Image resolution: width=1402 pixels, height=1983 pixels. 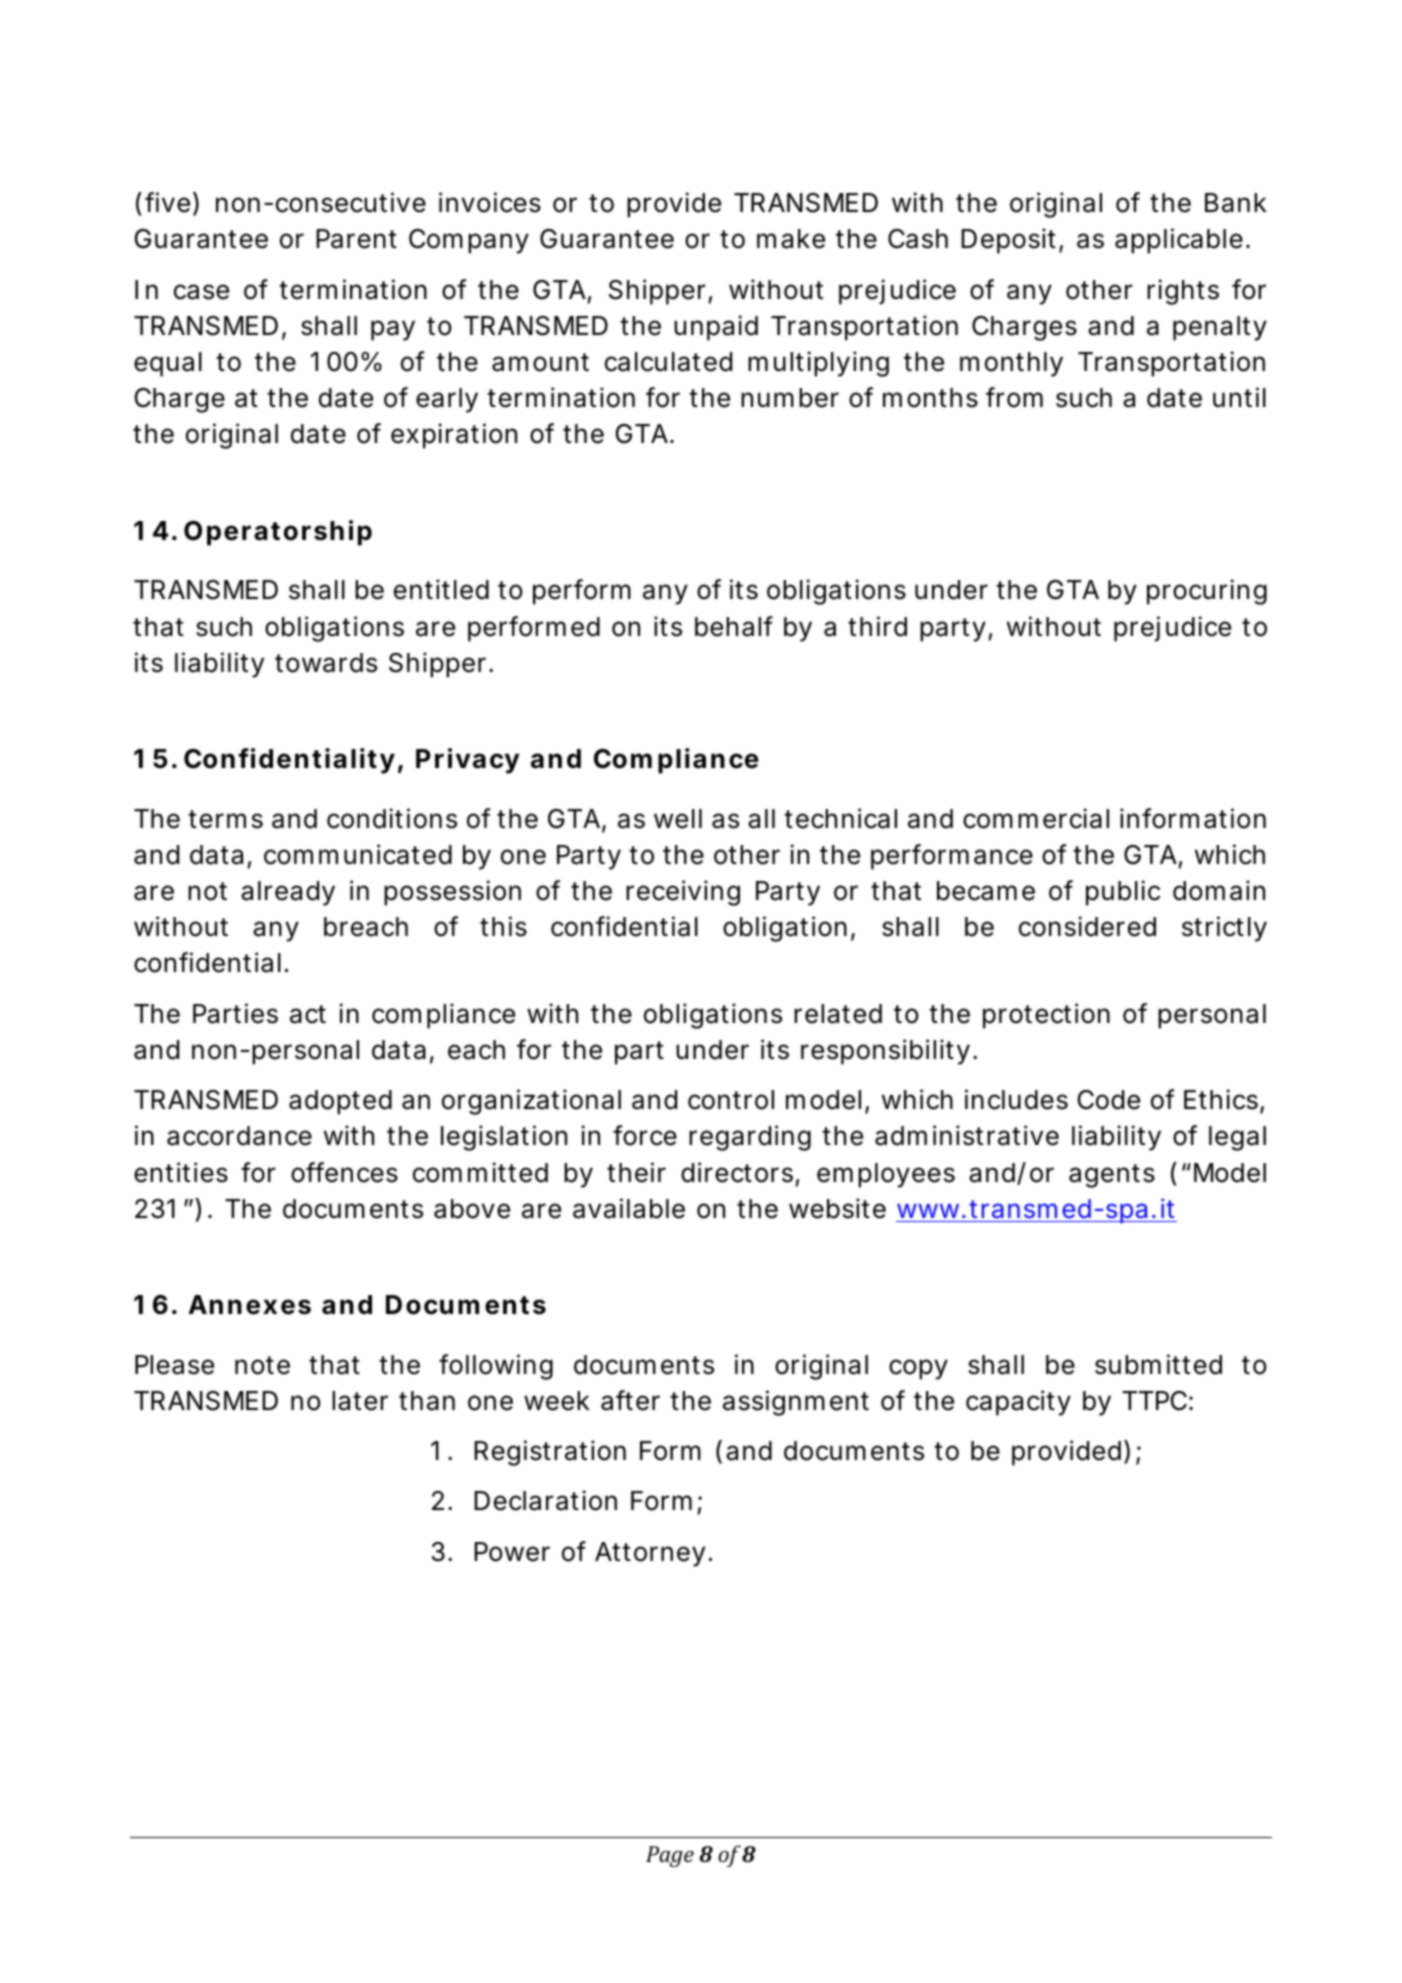 I want to click on Page, so click(x=670, y=1856).
